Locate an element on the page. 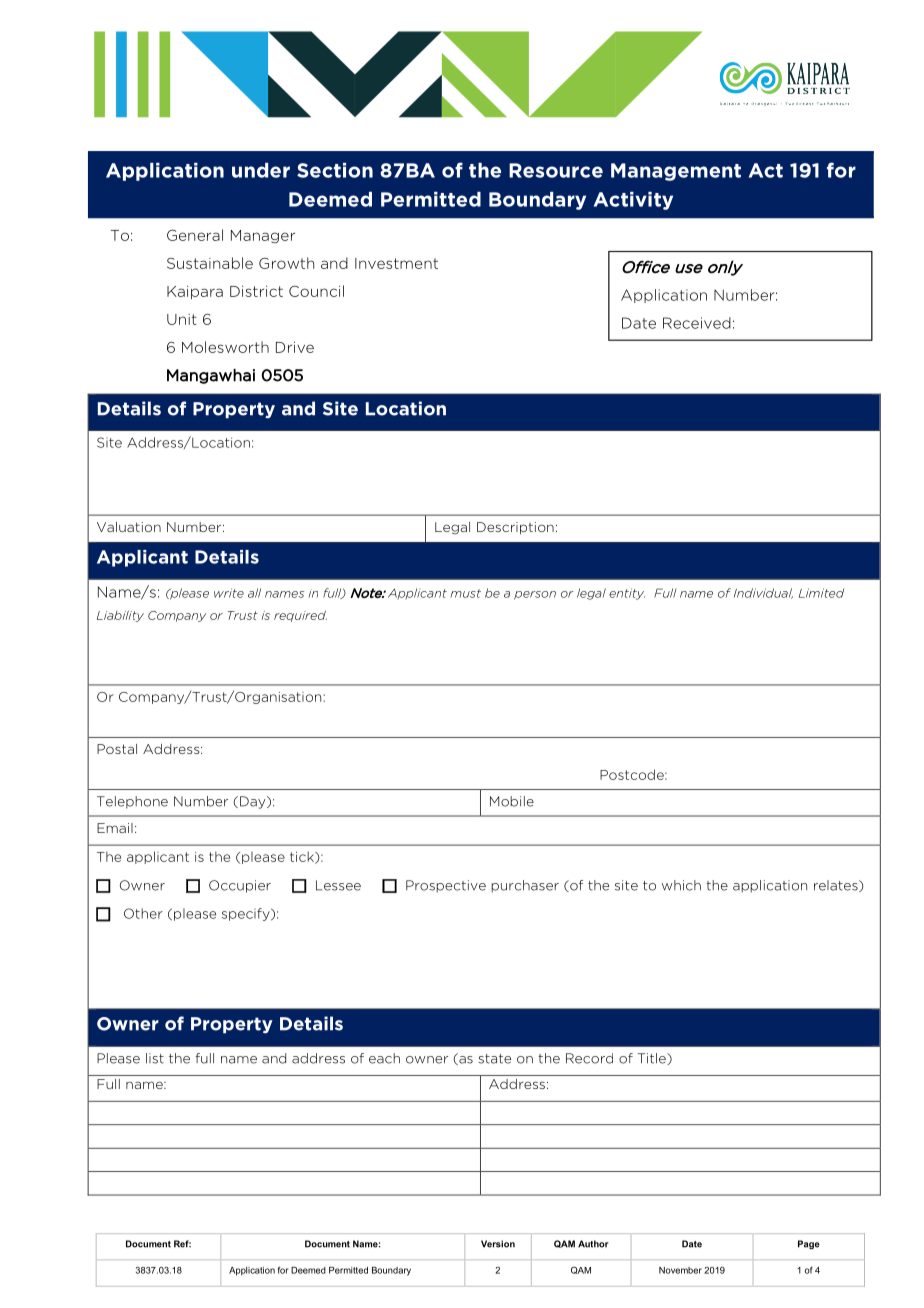 Image resolution: width=924 pixels, height=1308 pixels. must is located at coordinates (466, 593).
